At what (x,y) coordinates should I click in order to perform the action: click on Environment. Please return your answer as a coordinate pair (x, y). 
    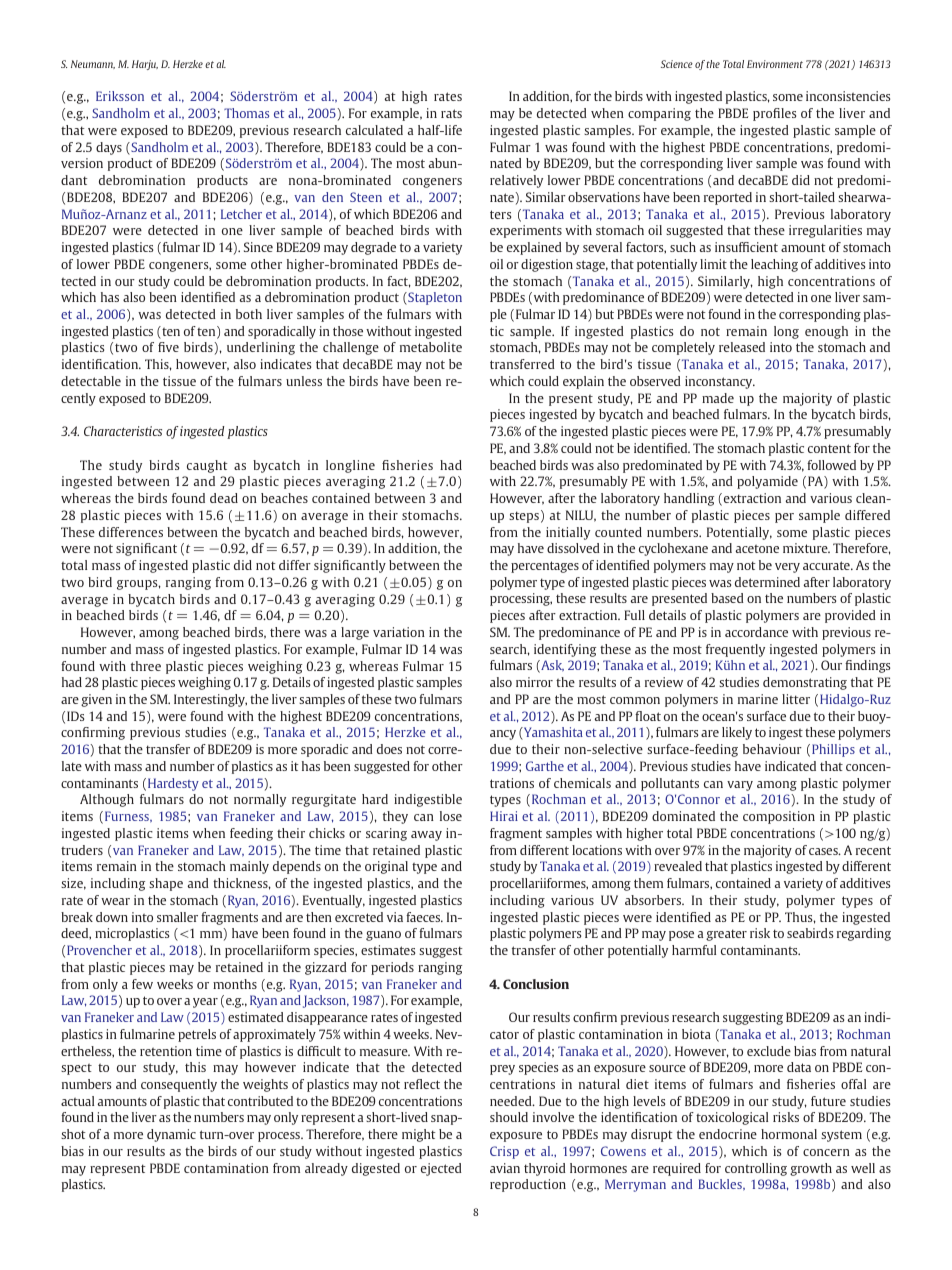
    Looking at the image, I should click on (775, 64).
